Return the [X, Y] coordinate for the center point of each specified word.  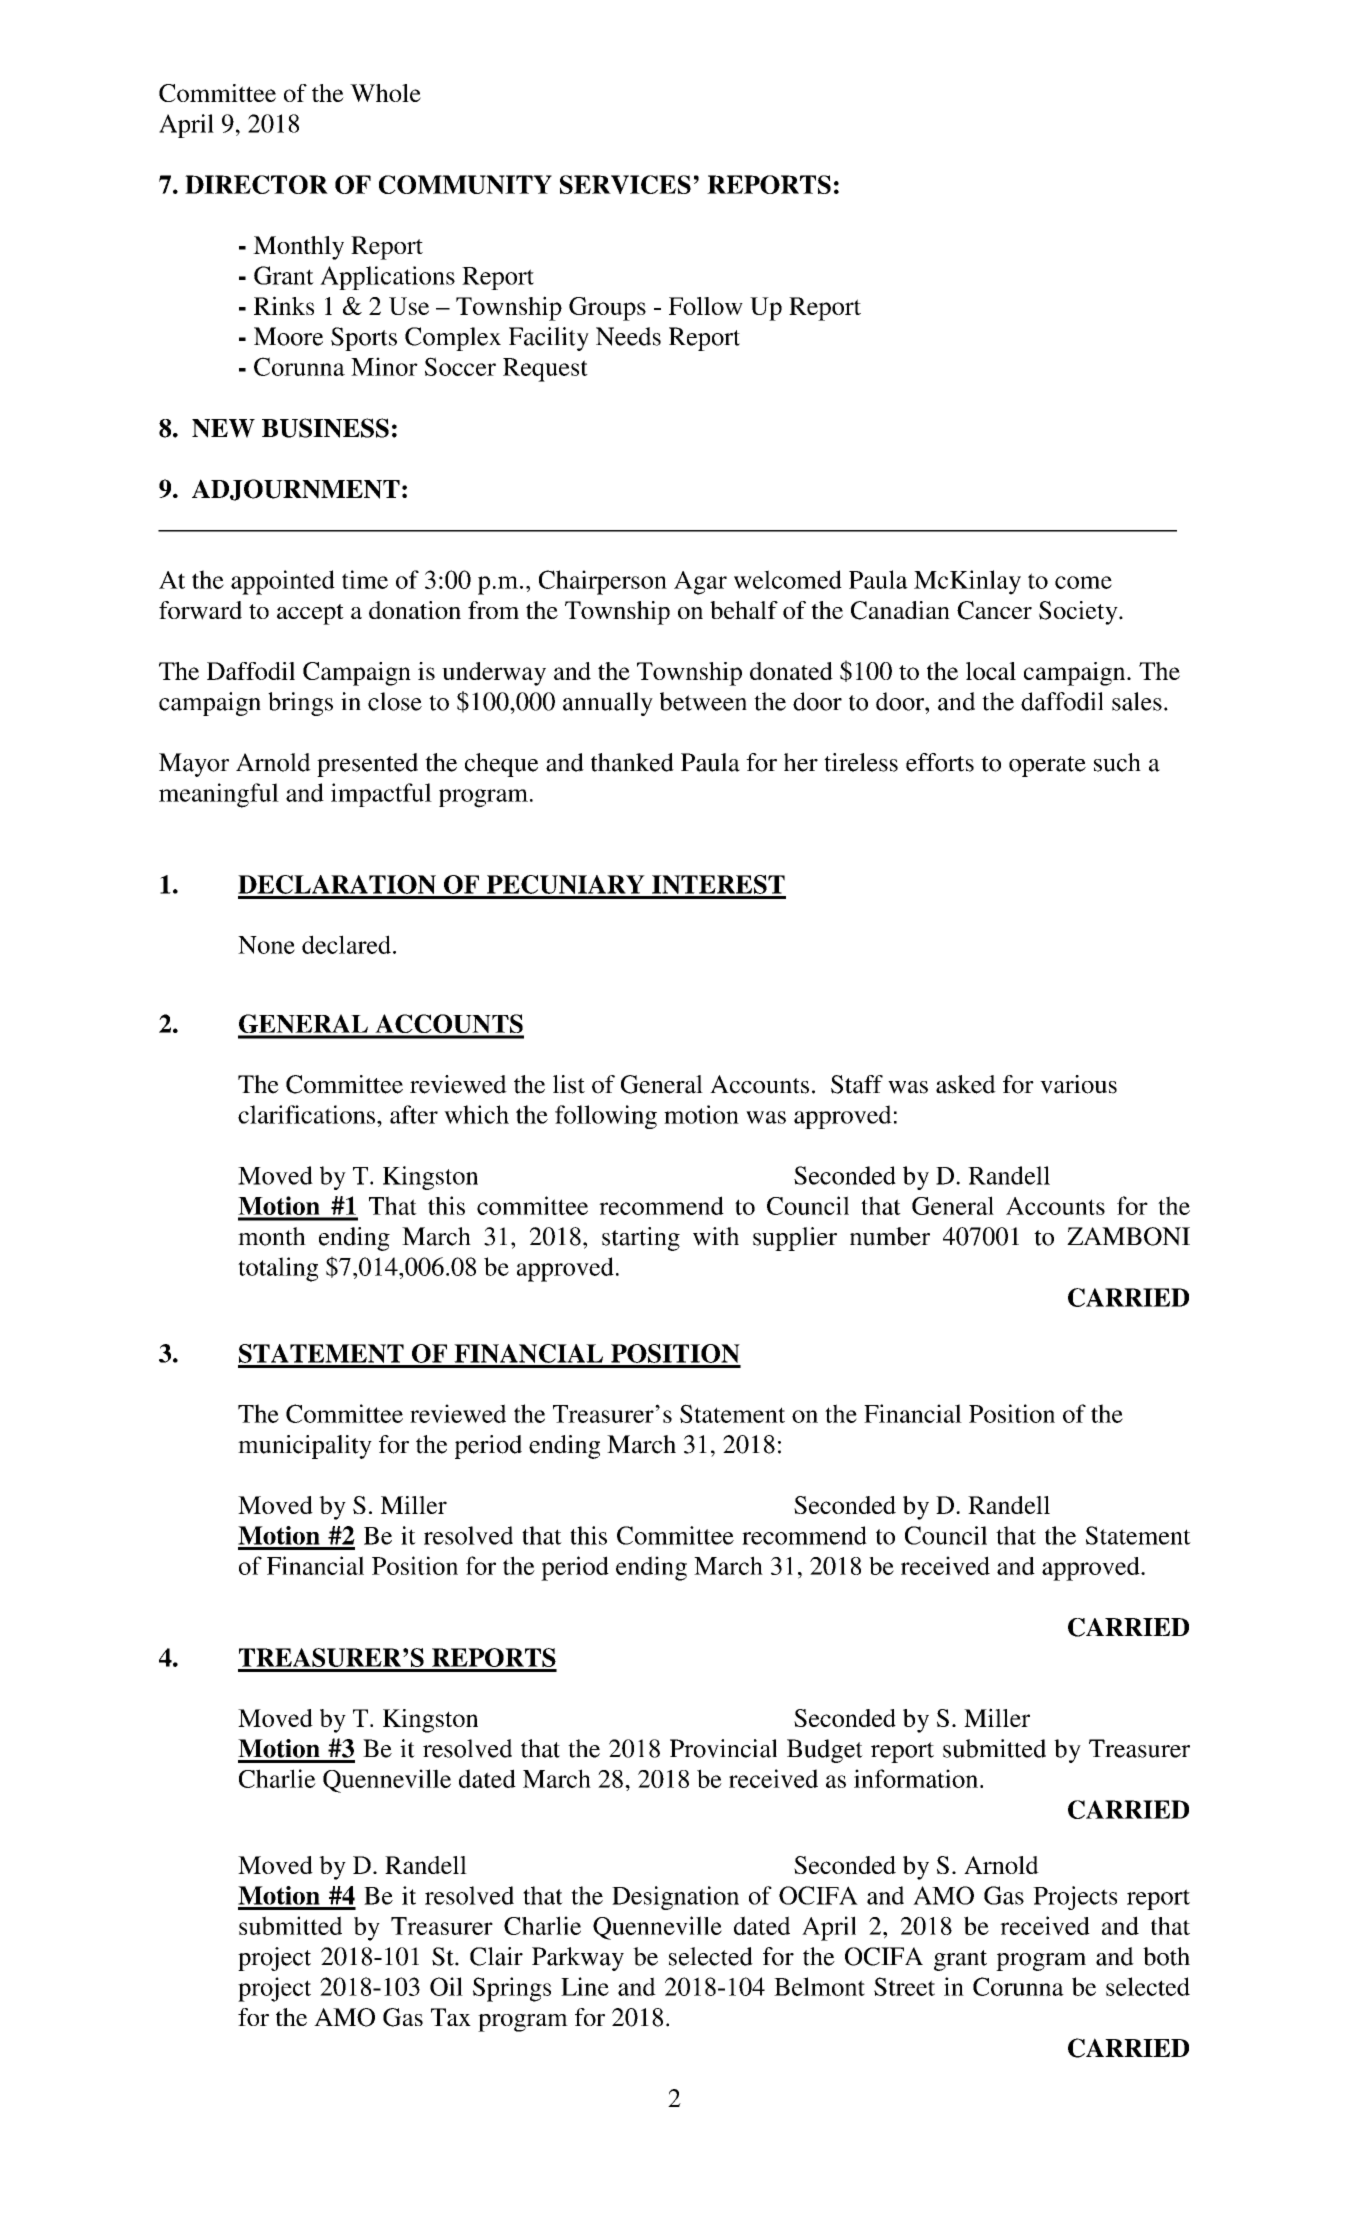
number [890, 1236]
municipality [305, 1447]
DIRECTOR [256, 184]
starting [641, 1239]
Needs [628, 336]
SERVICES [625, 184]
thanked [632, 762]
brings [300, 704]
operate [1047, 766]
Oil [446, 1986]
